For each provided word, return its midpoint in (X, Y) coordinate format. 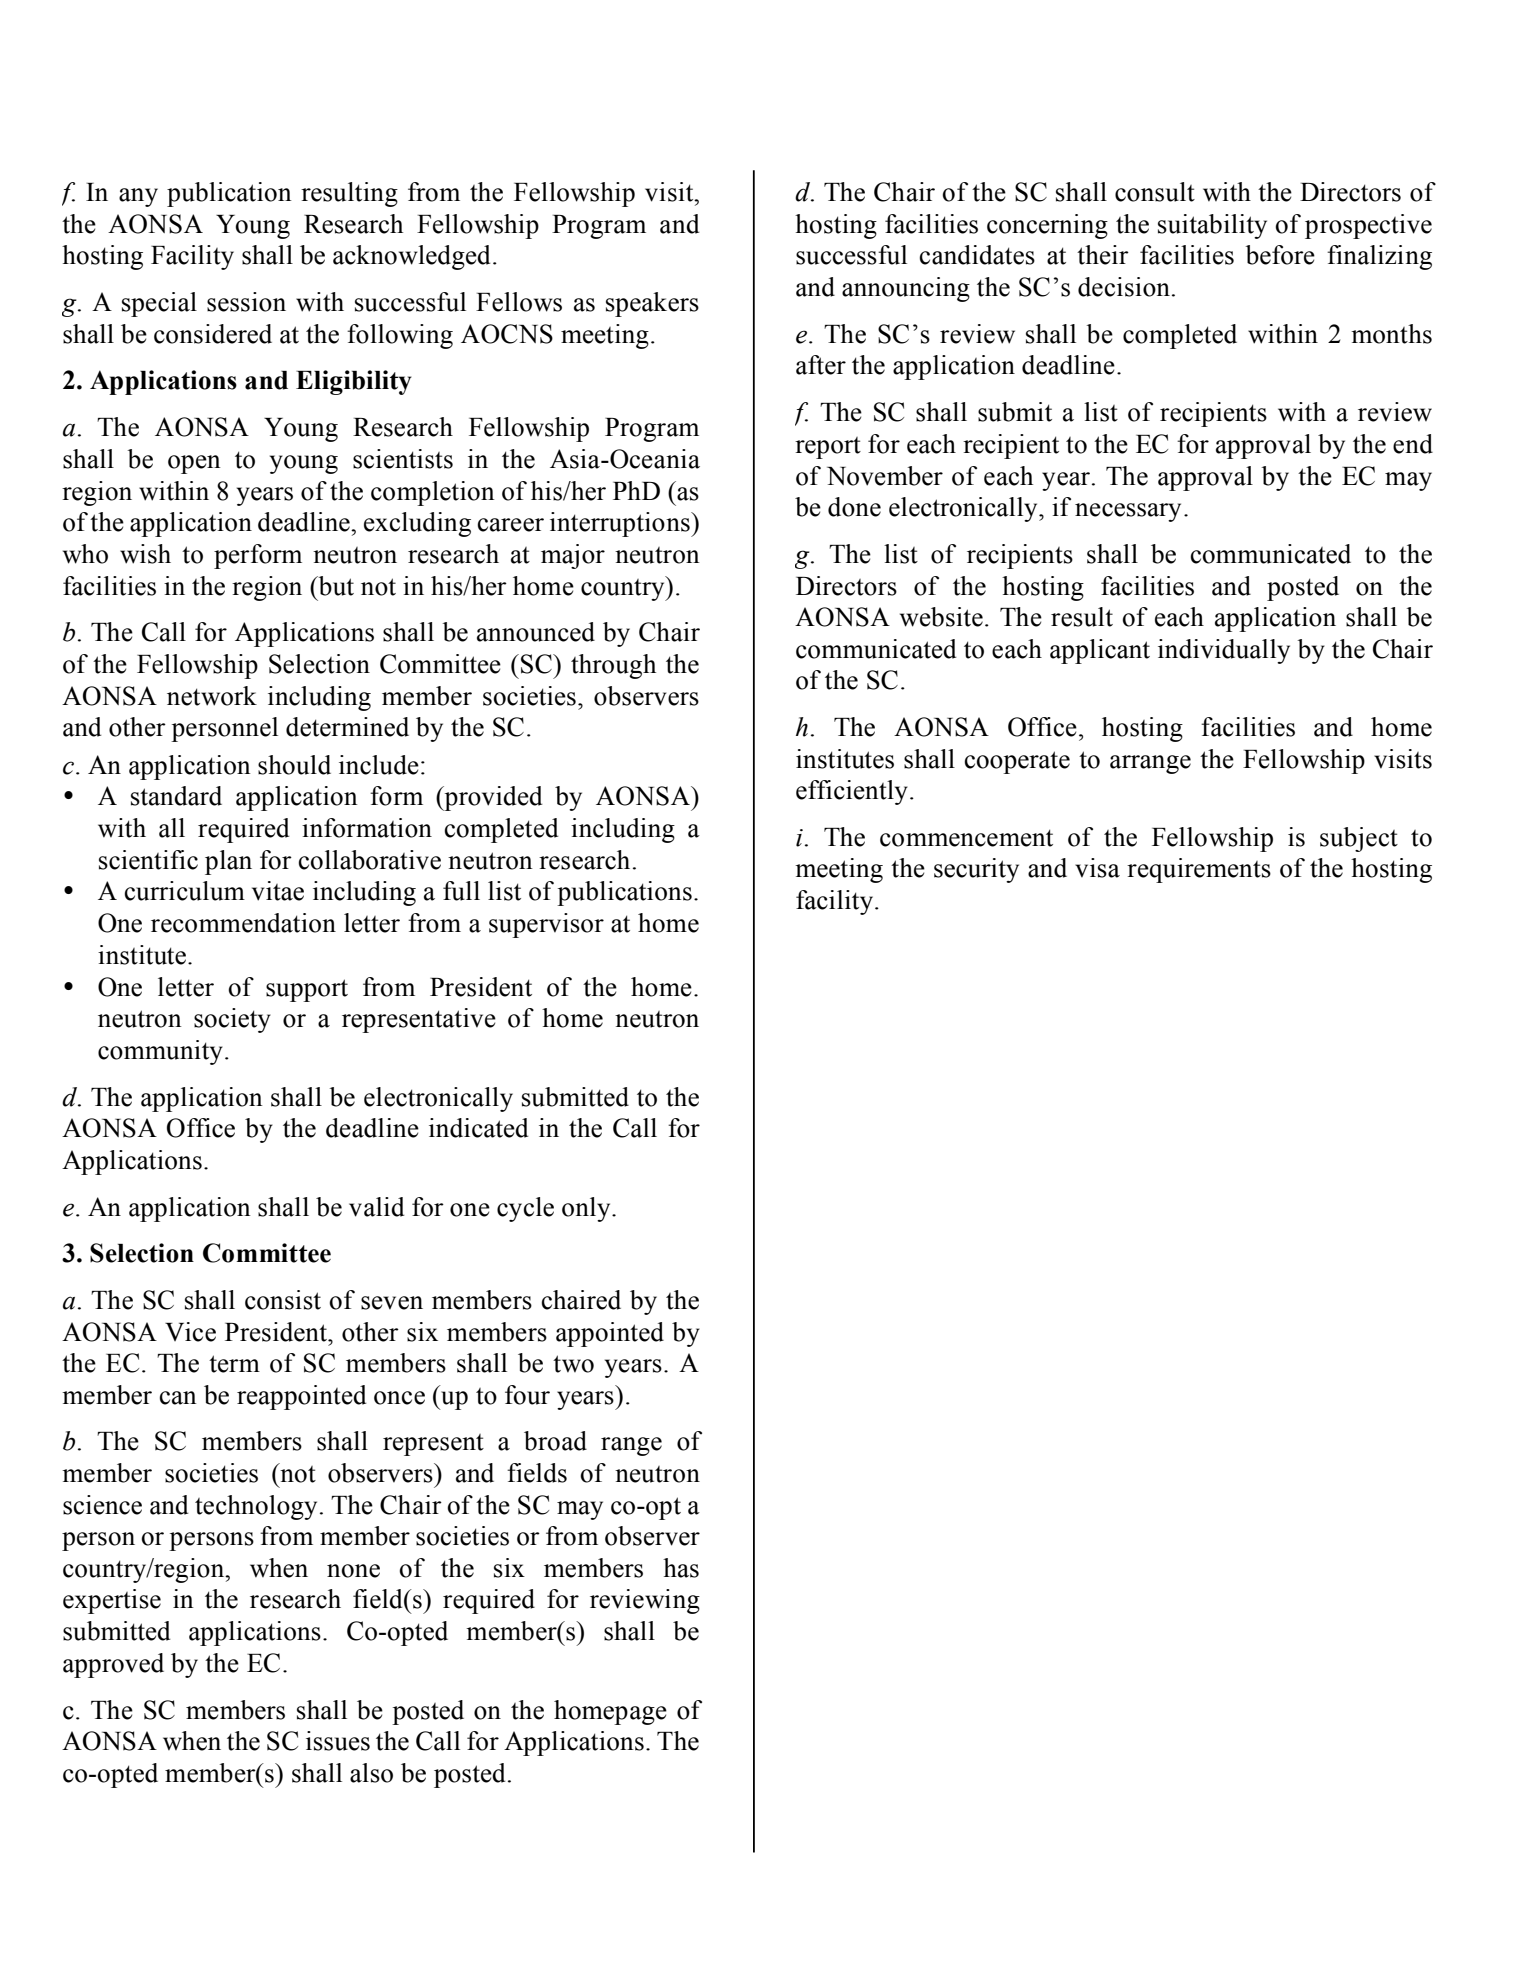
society (232, 1020)
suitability (1212, 226)
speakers (652, 304)
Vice (190, 1332)
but (335, 586)
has (681, 1568)
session (246, 302)
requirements (1199, 870)
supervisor (546, 925)
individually (1224, 651)
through (613, 666)
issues (338, 1741)
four (527, 1395)
